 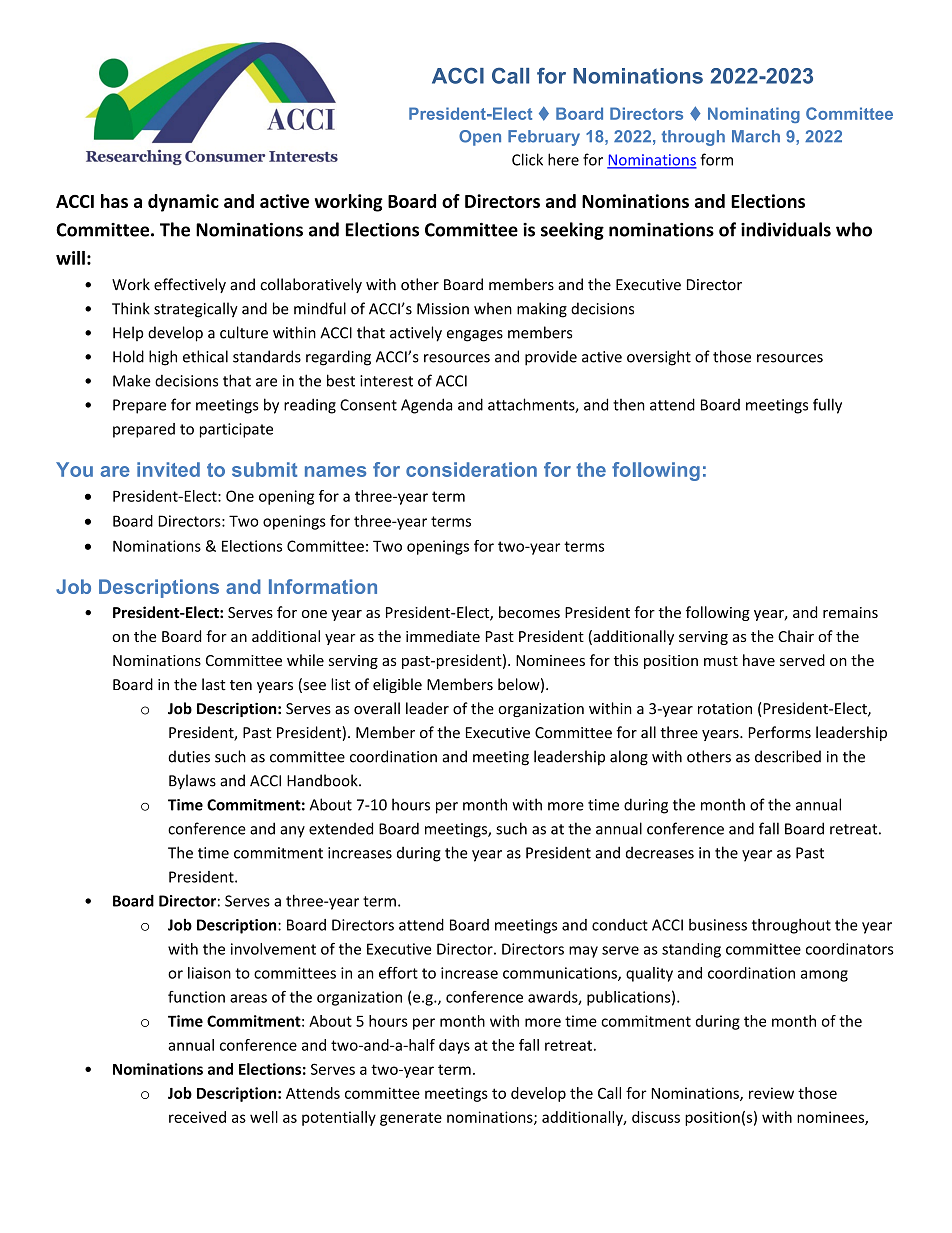 What do you see at coordinates (183, 203) in the page?
I see `dynamic` at bounding box center [183, 203].
